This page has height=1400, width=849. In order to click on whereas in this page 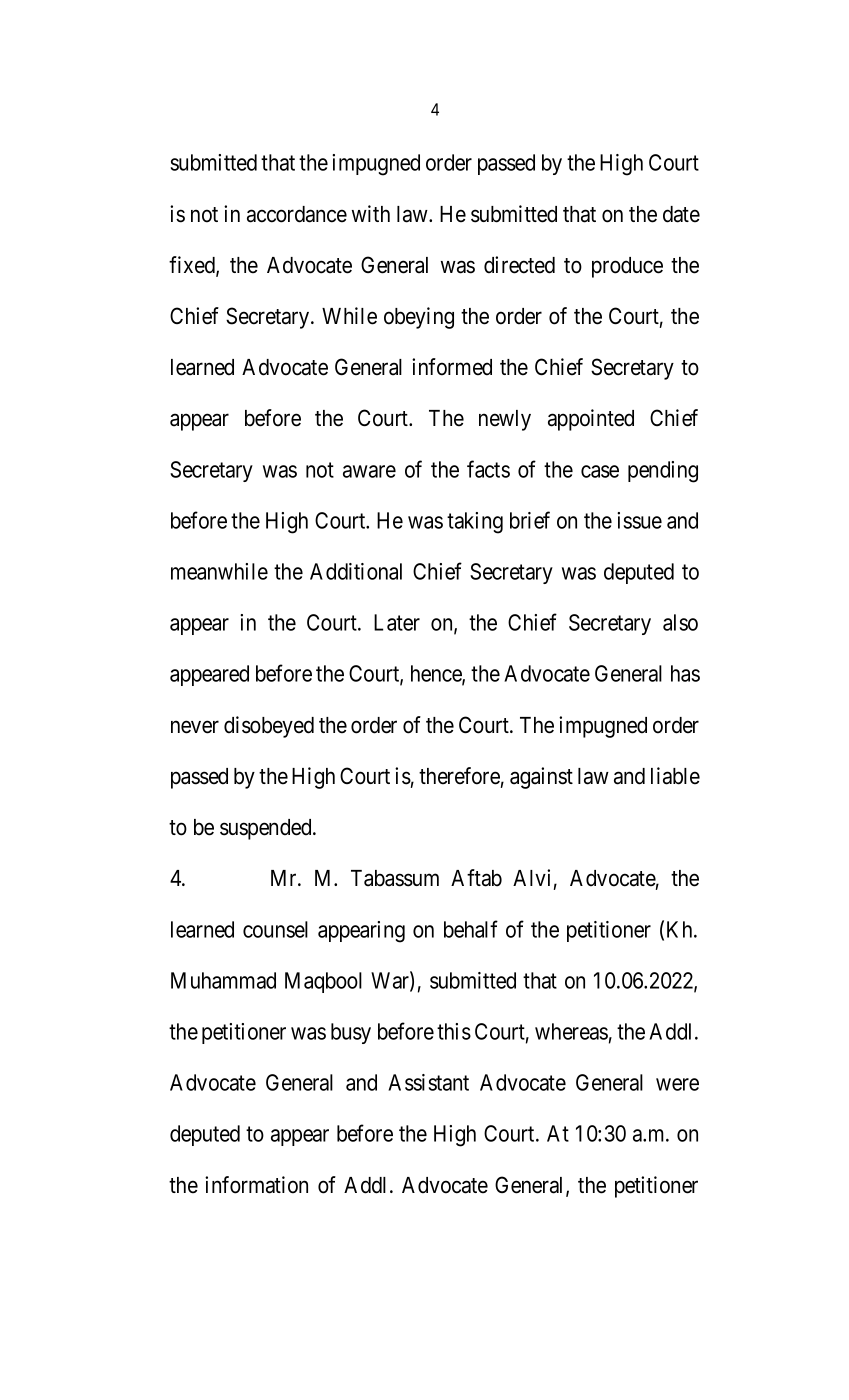, I will do `click(571, 1031)`.
